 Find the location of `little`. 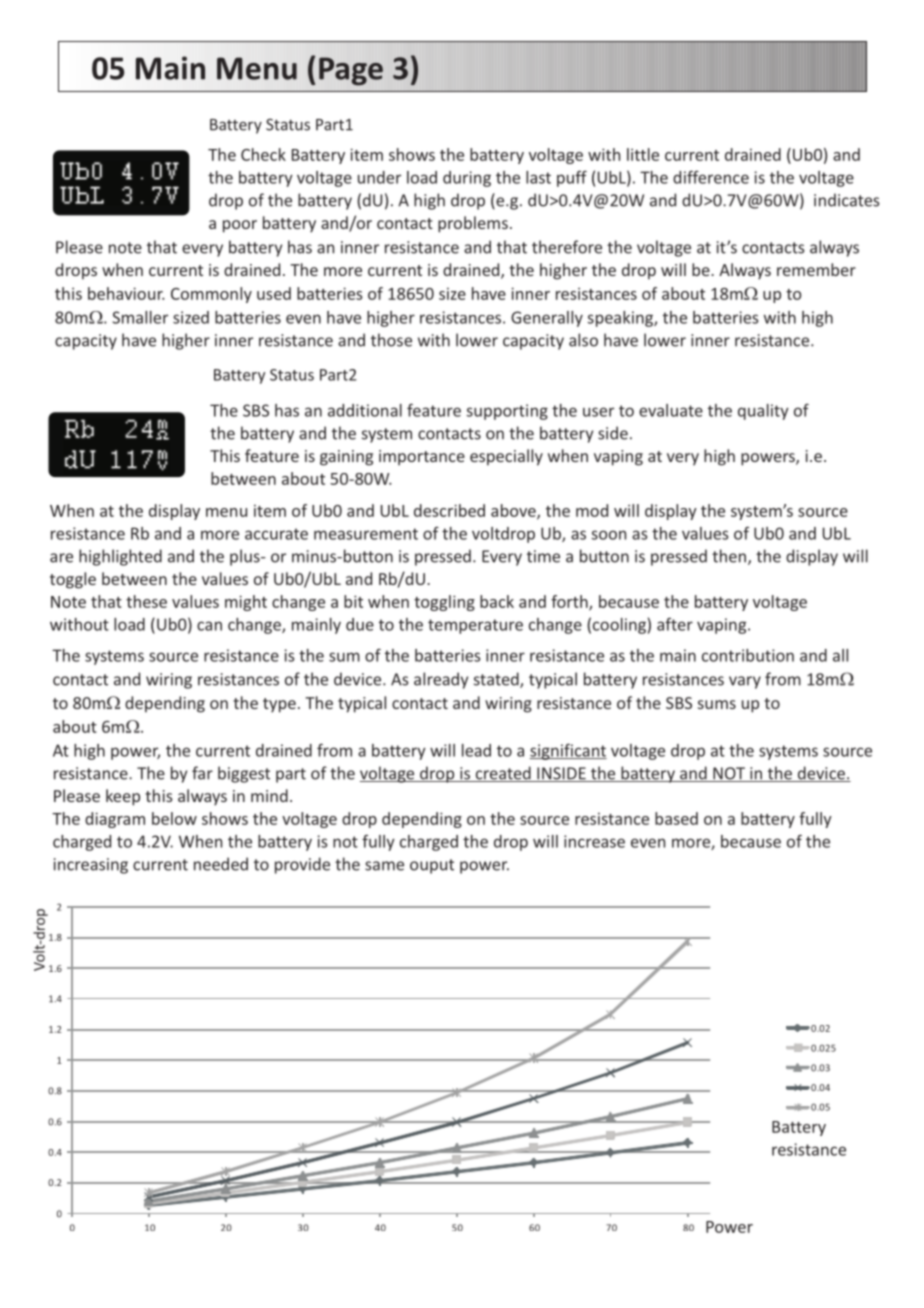

little is located at coordinates (643, 154).
